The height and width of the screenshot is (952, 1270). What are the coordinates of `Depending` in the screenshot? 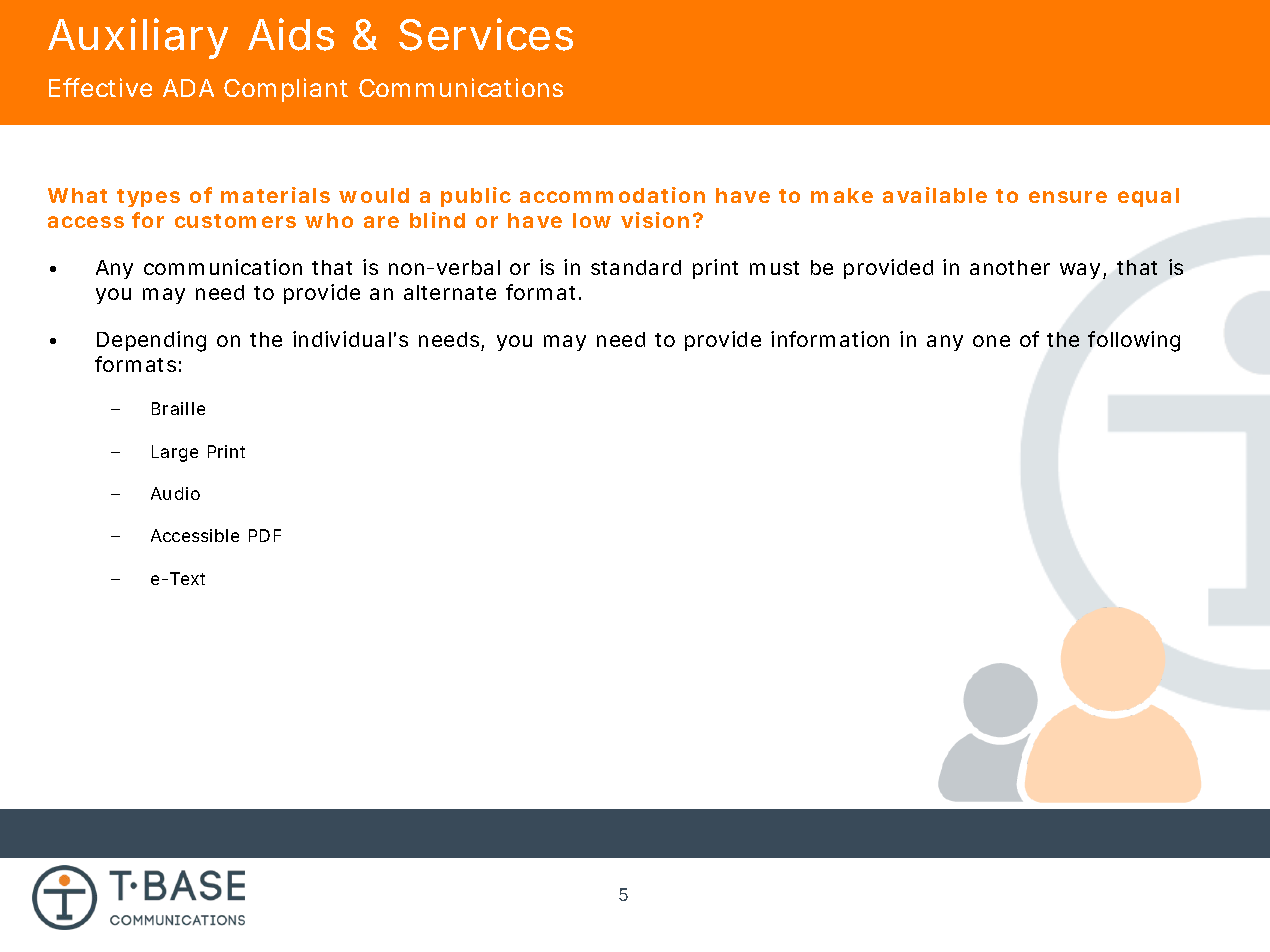 It's located at (151, 341).
